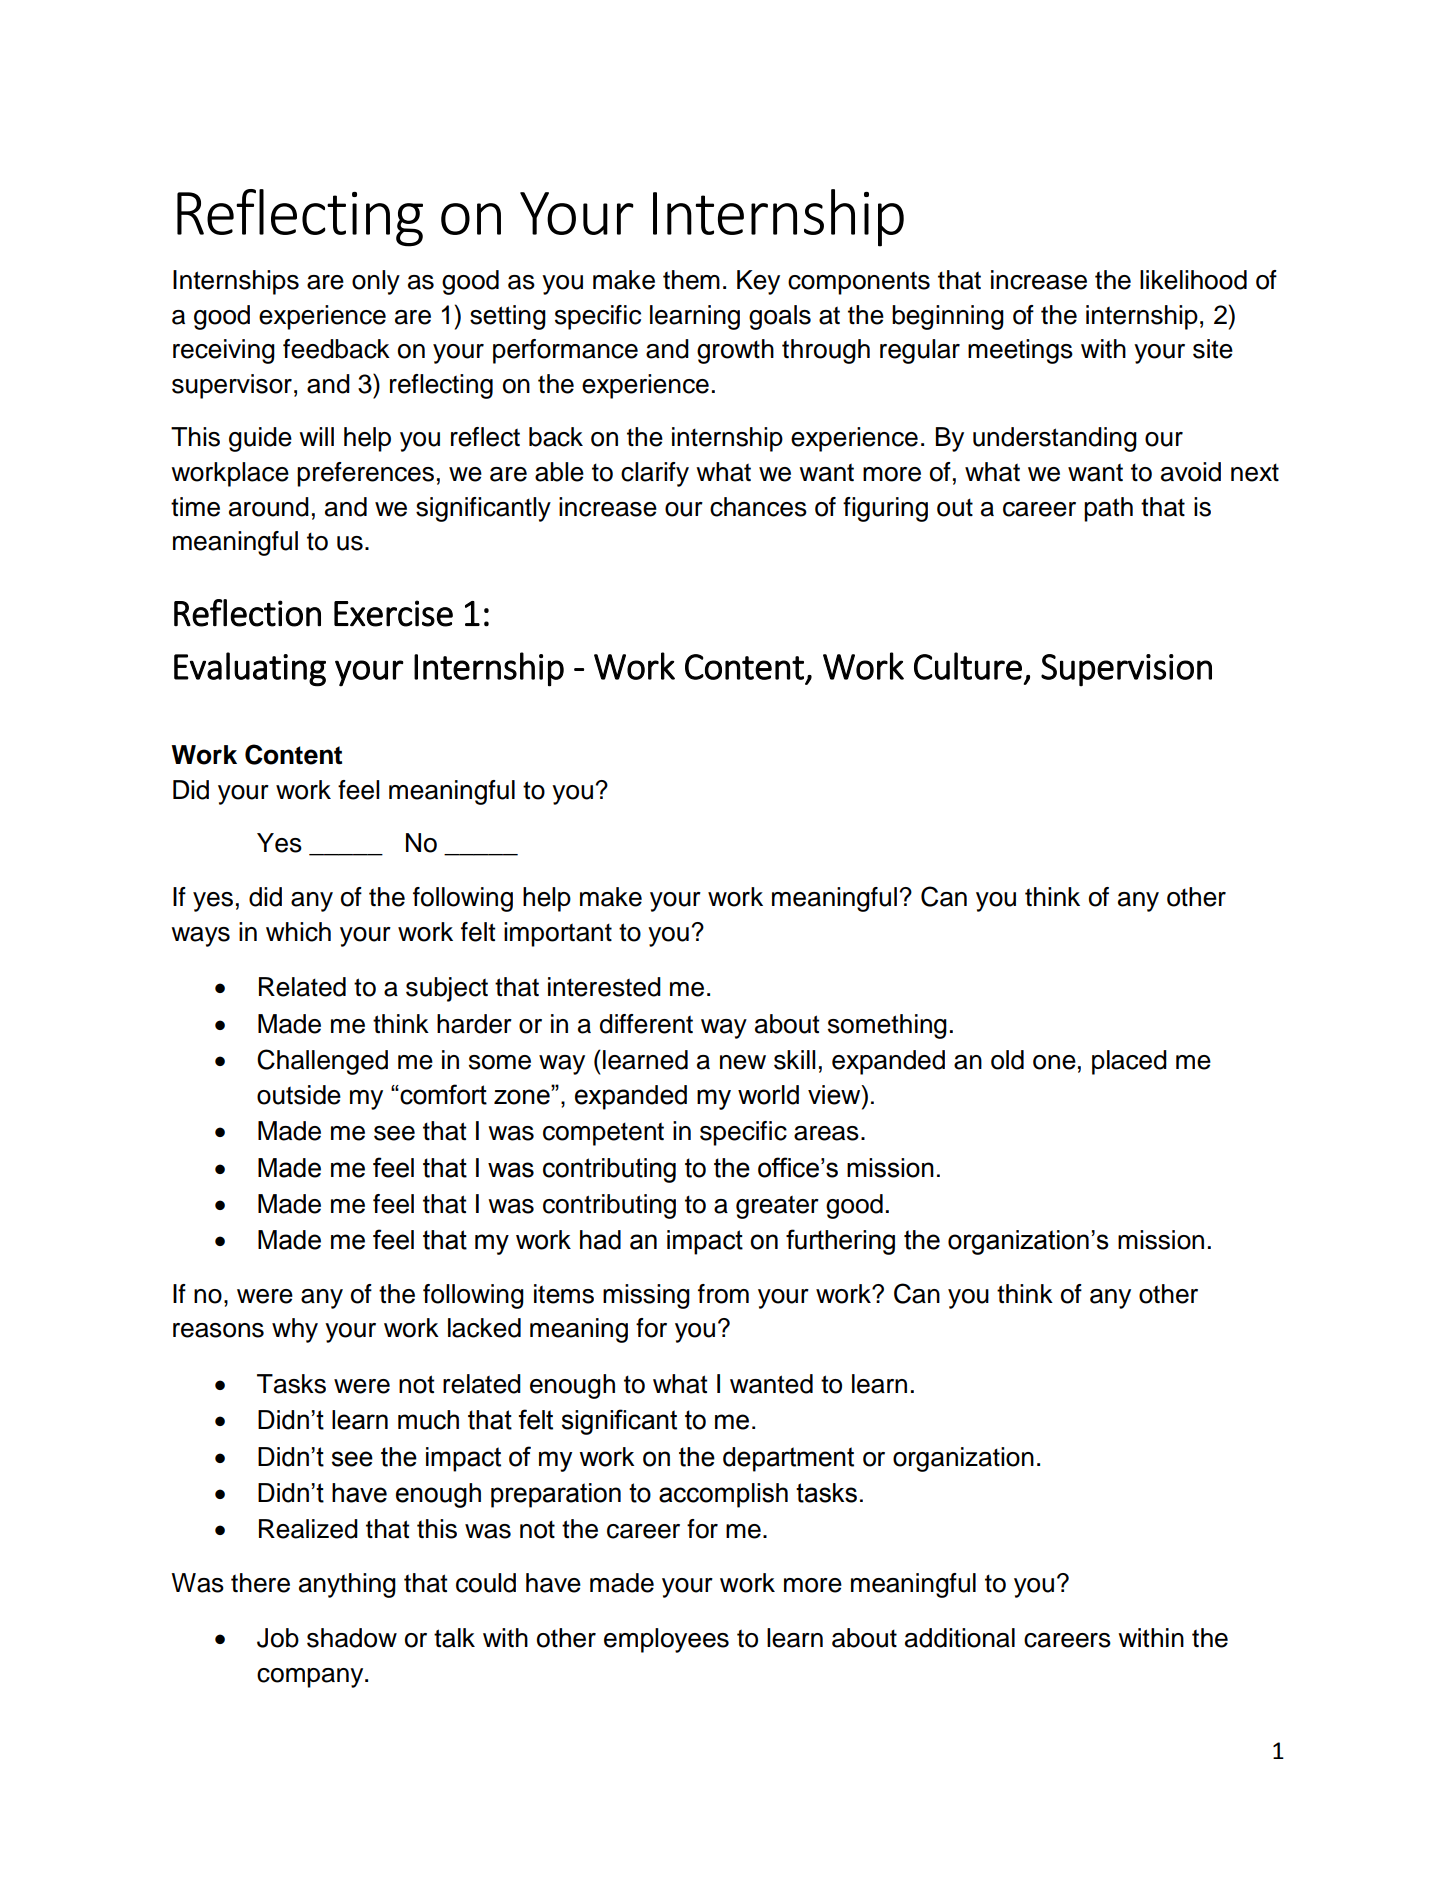 Image resolution: width=1456 pixels, height=1884 pixels. I want to click on different, so click(646, 1024).
